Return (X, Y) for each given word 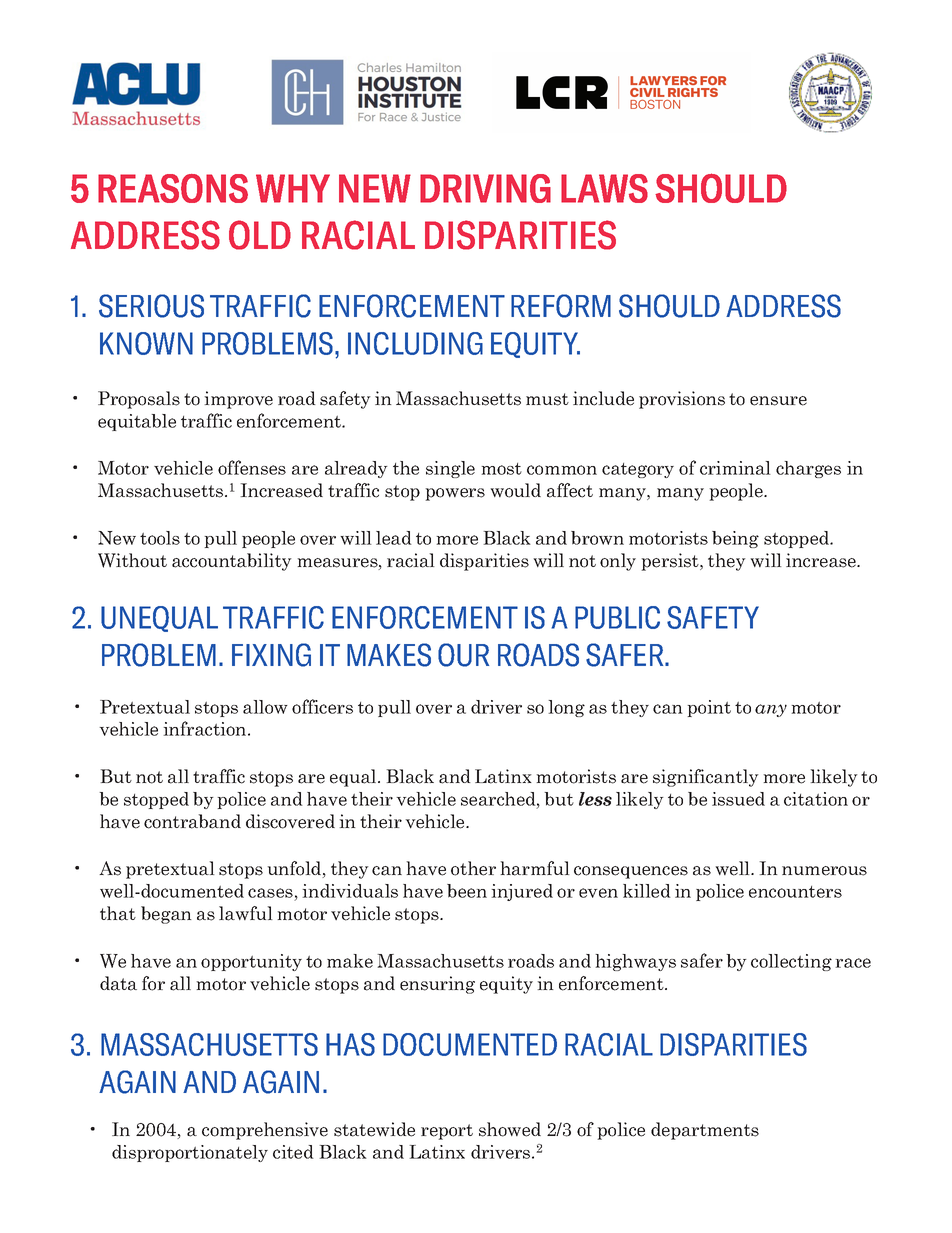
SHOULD (669, 306)
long (566, 708)
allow (265, 707)
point (709, 708)
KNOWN (146, 343)
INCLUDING (415, 343)
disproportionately (190, 1153)
